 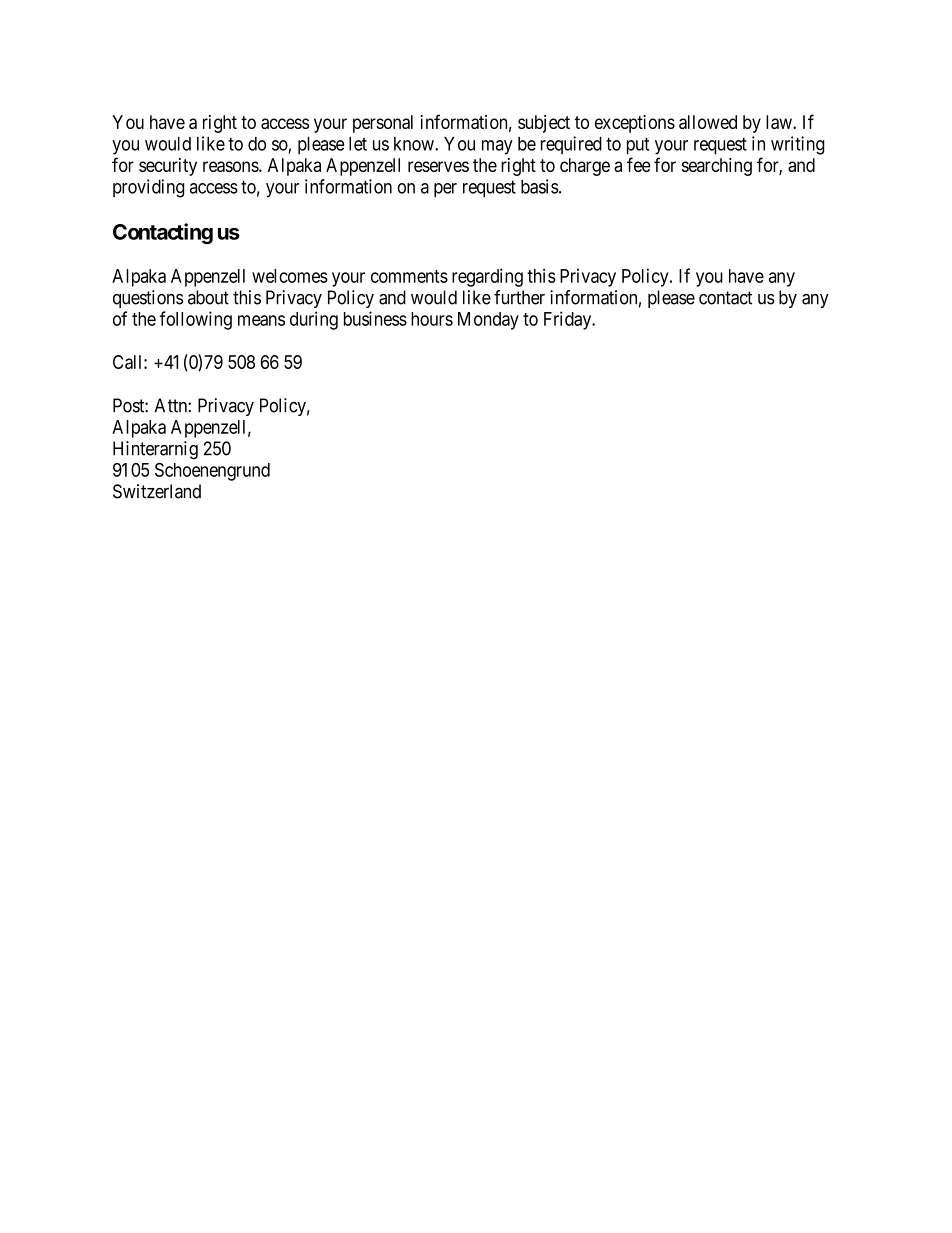 I want to click on about, so click(x=208, y=297).
